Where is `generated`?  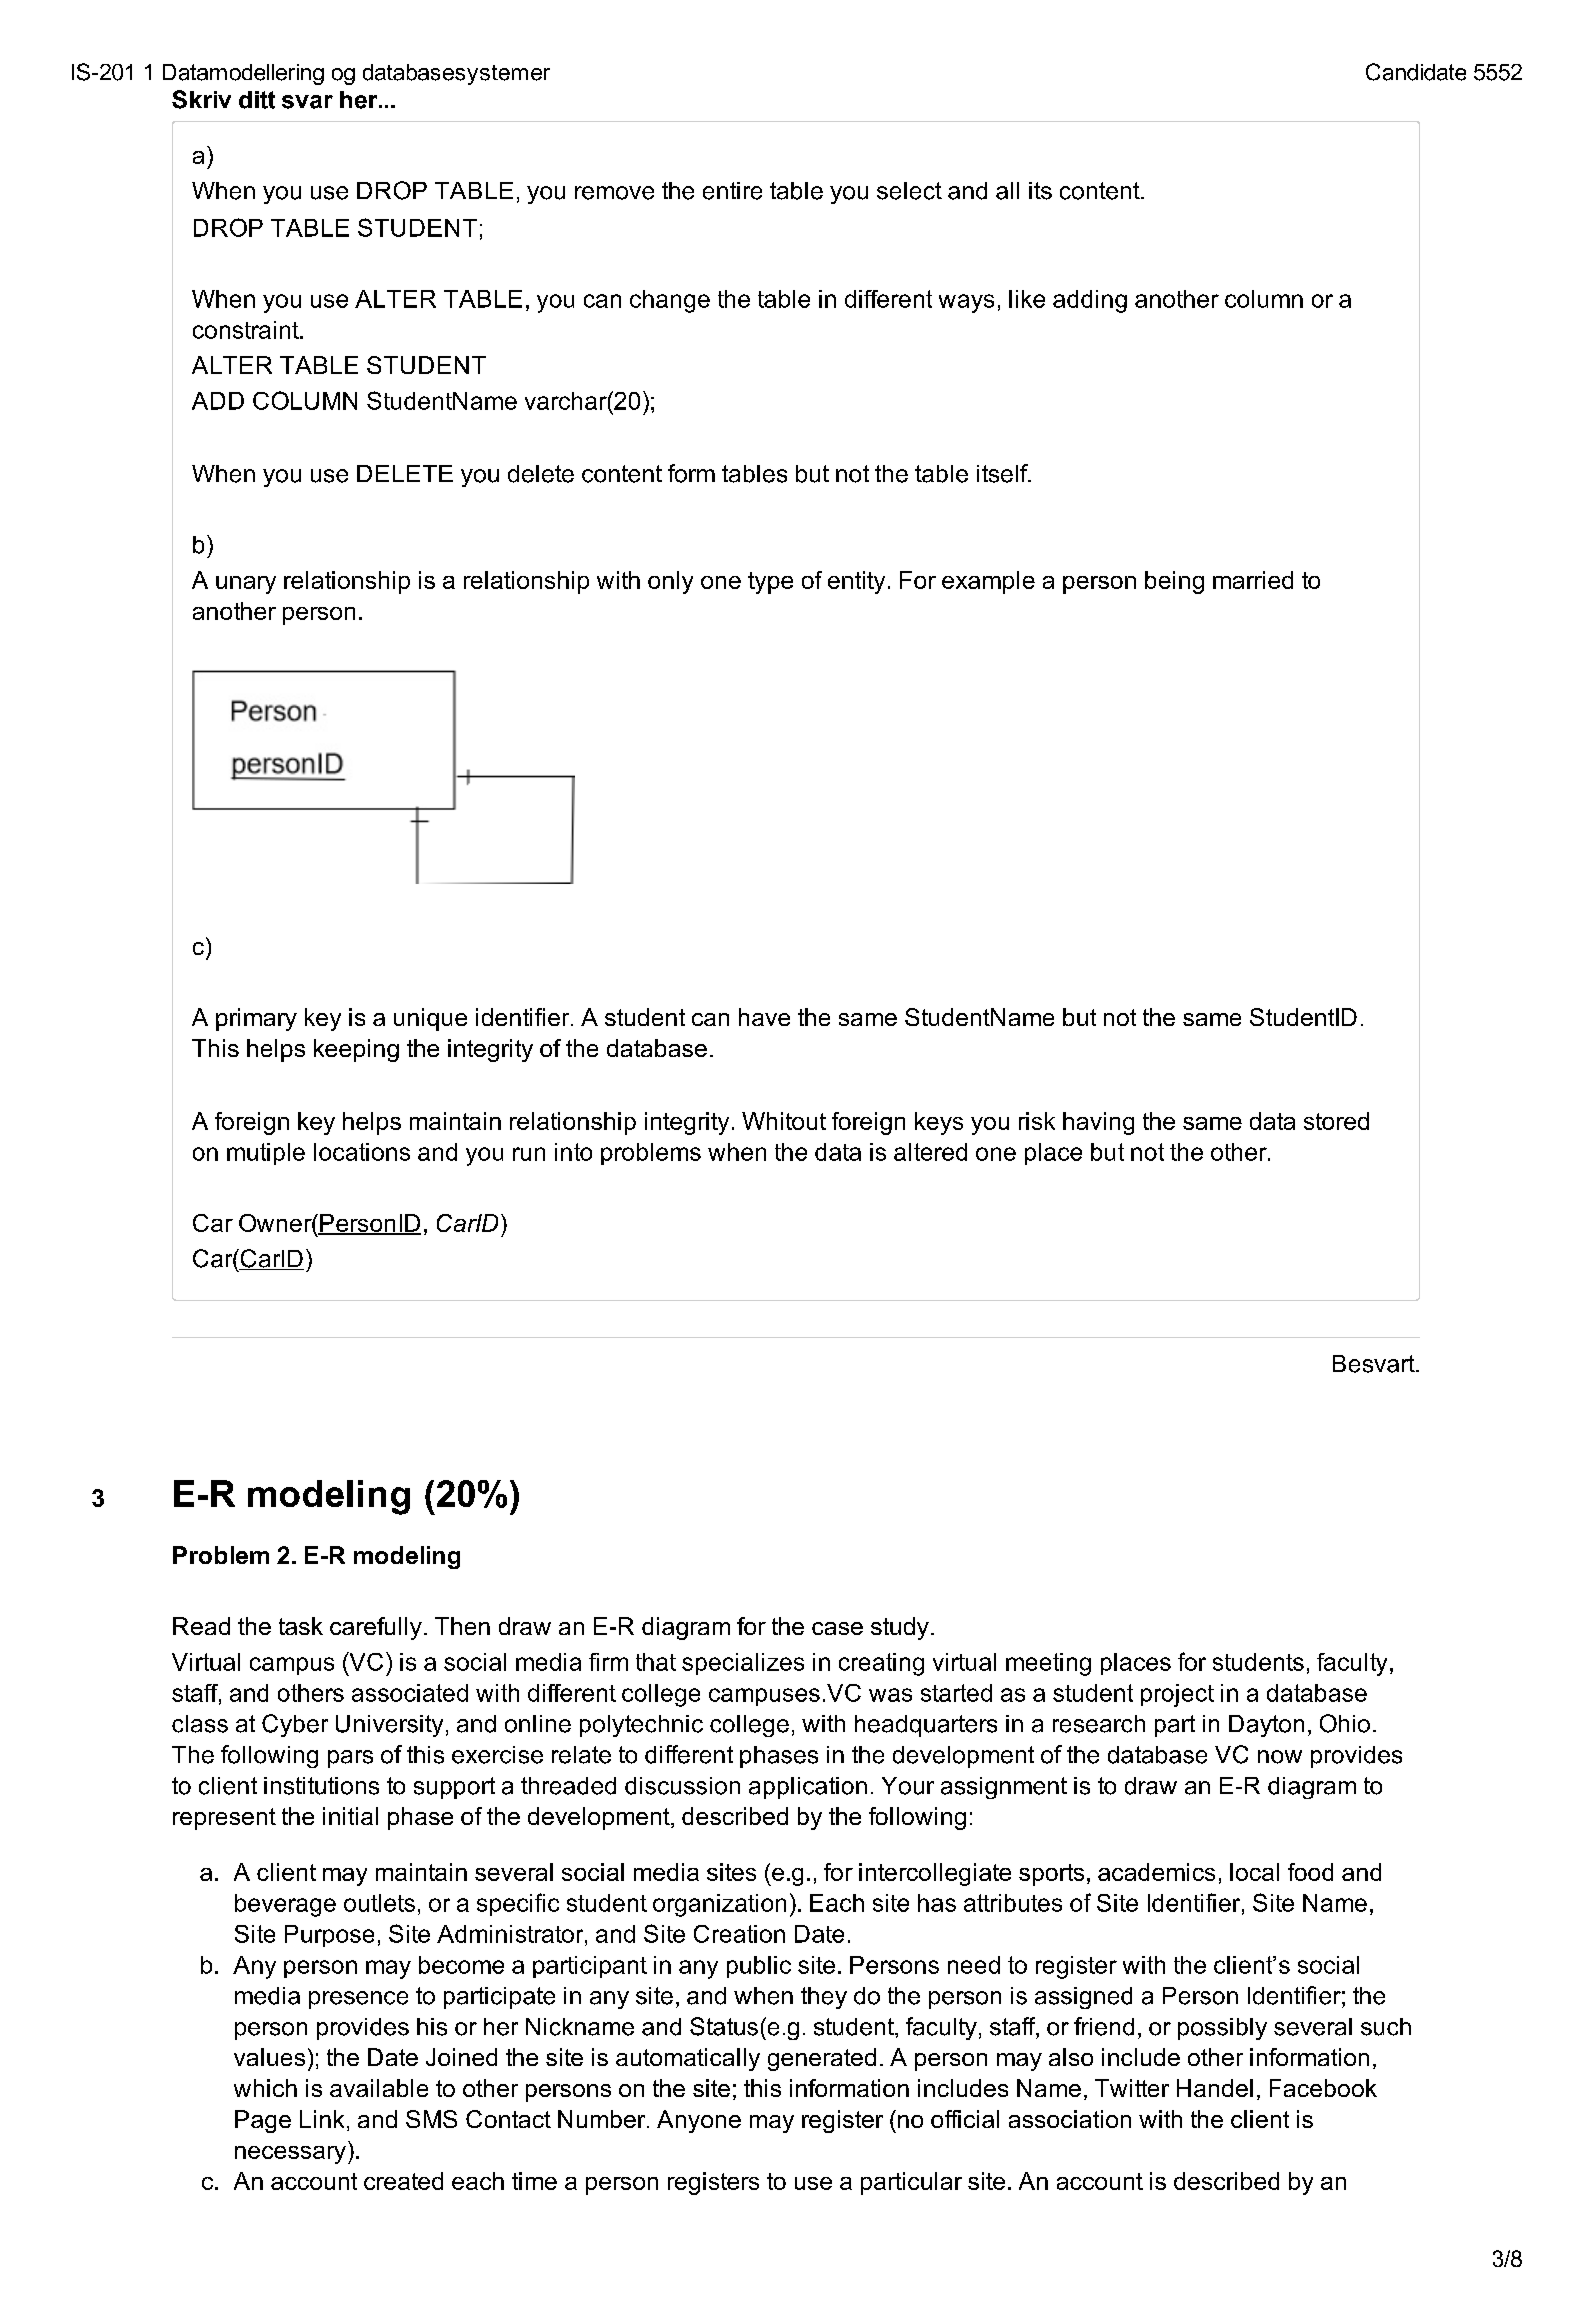 generated is located at coordinates (822, 2059).
